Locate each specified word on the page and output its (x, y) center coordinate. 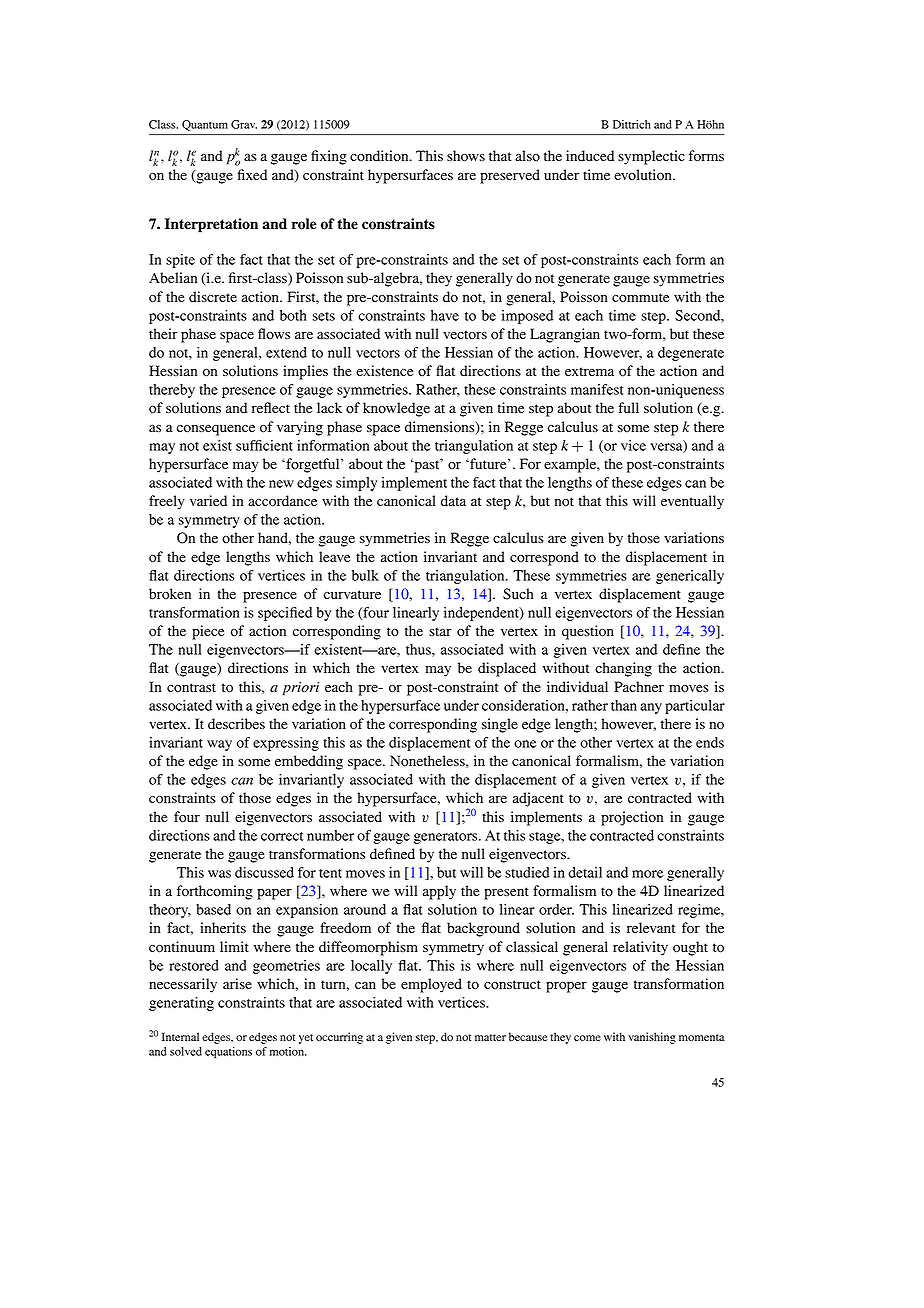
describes (236, 724)
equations (228, 1053)
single (500, 725)
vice (633, 445)
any (651, 708)
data (453, 500)
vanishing (652, 1038)
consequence (216, 430)
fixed (252, 175)
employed (431, 985)
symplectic (651, 157)
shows (466, 156)
